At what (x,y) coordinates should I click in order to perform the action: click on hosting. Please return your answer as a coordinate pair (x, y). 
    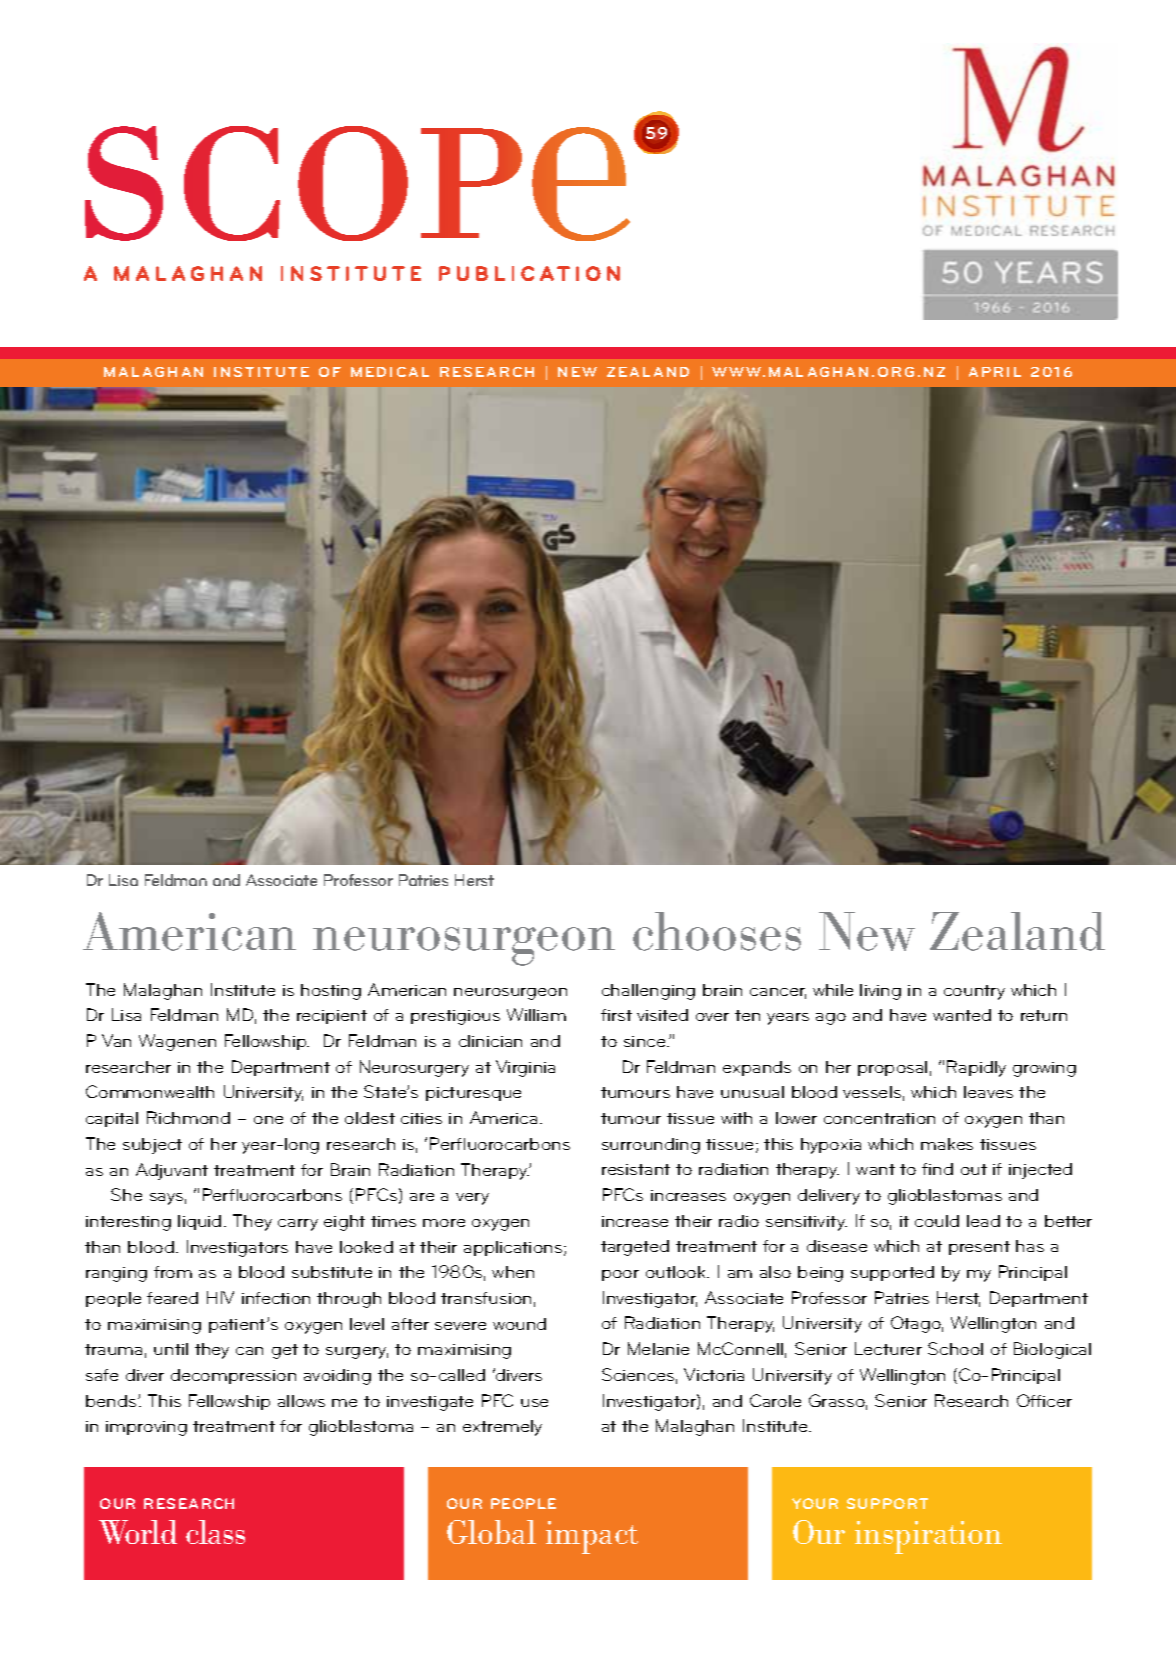
    Looking at the image, I should click on (331, 992).
